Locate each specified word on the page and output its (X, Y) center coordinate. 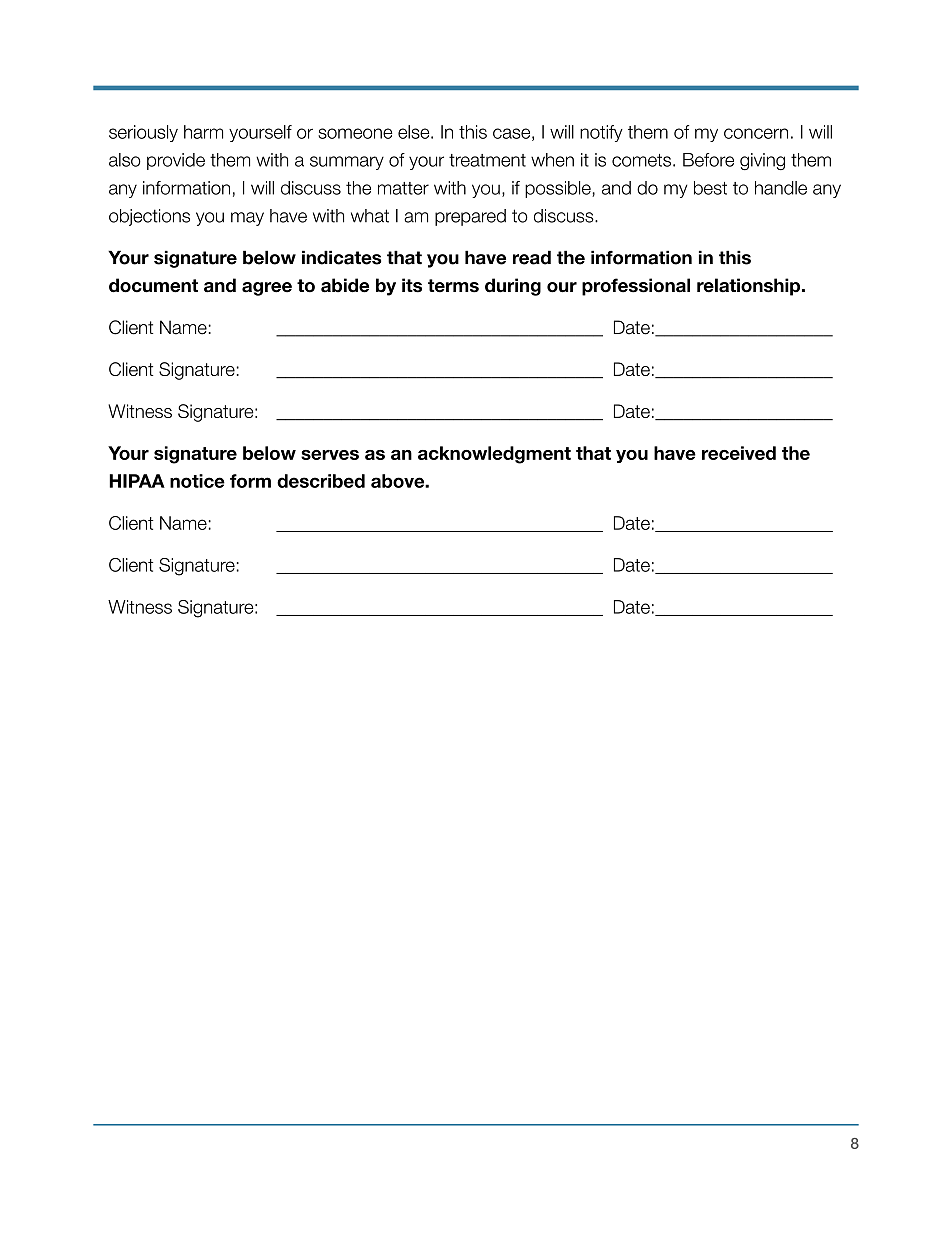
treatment (487, 160)
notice (197, 481)
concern (756, 133)
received (739, 453)
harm (203, 132)
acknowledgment (494, 455)
